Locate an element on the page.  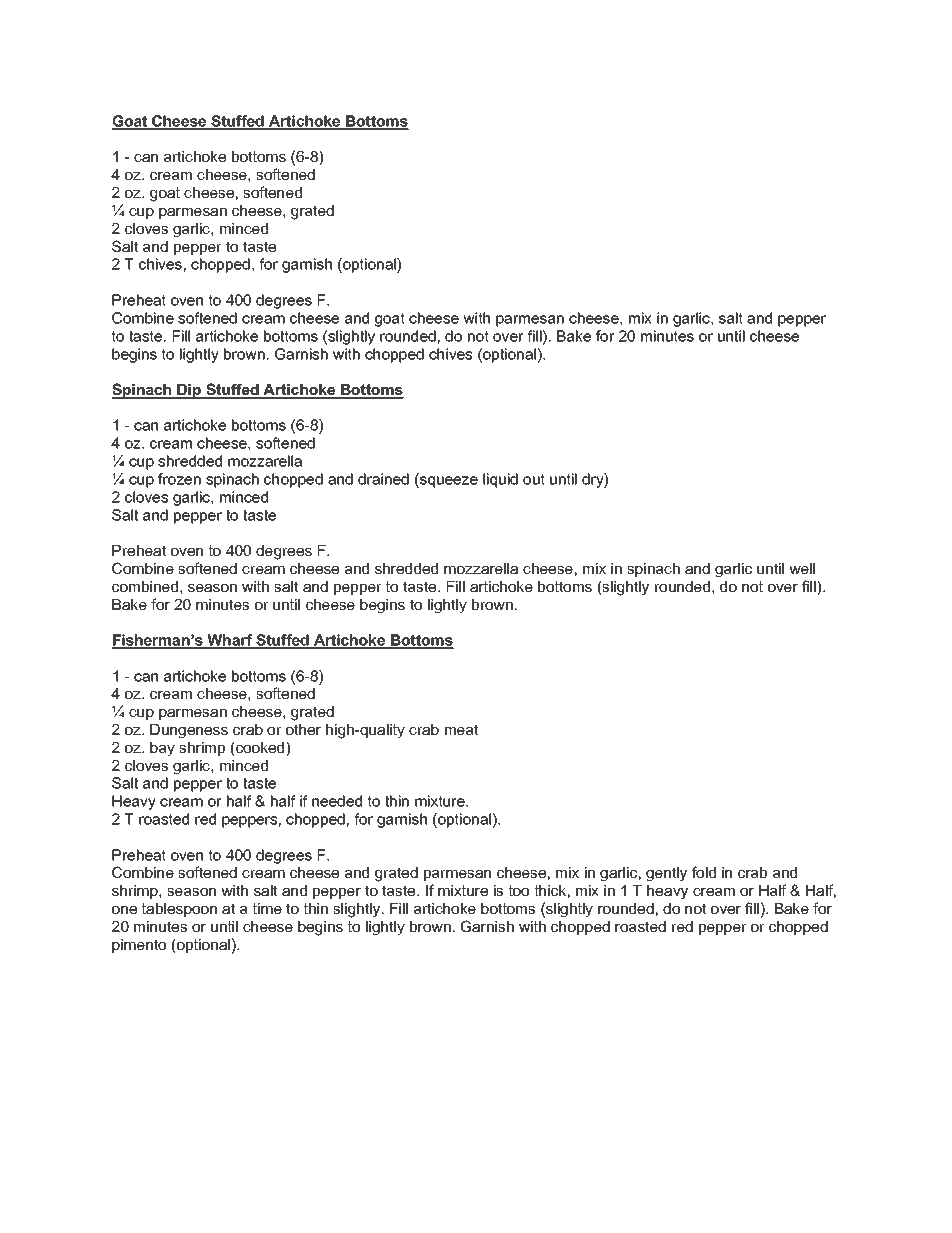
fold is located at coordinates (704, 872).
